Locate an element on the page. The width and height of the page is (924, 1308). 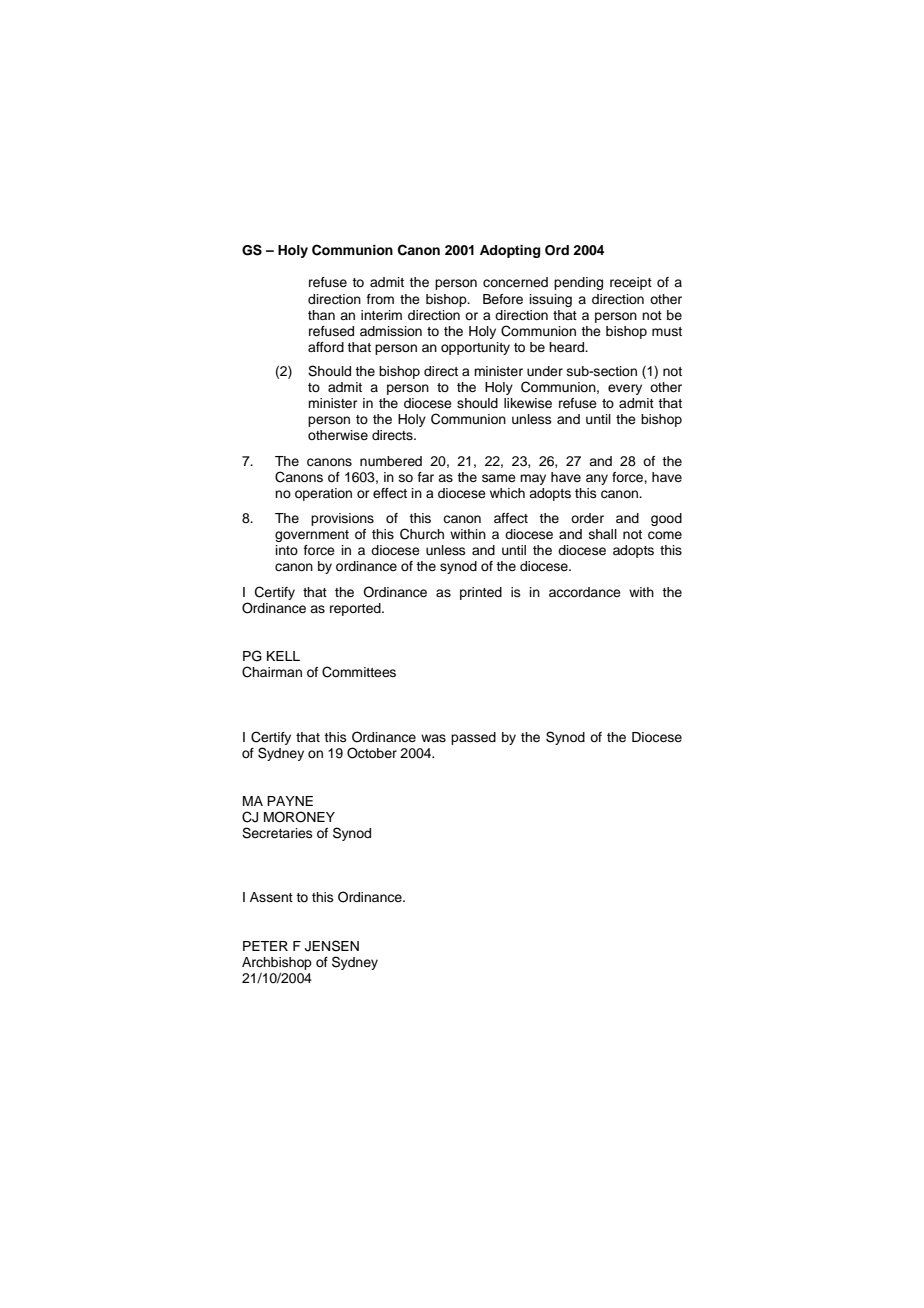
same is located at coordinates (499, 478).
